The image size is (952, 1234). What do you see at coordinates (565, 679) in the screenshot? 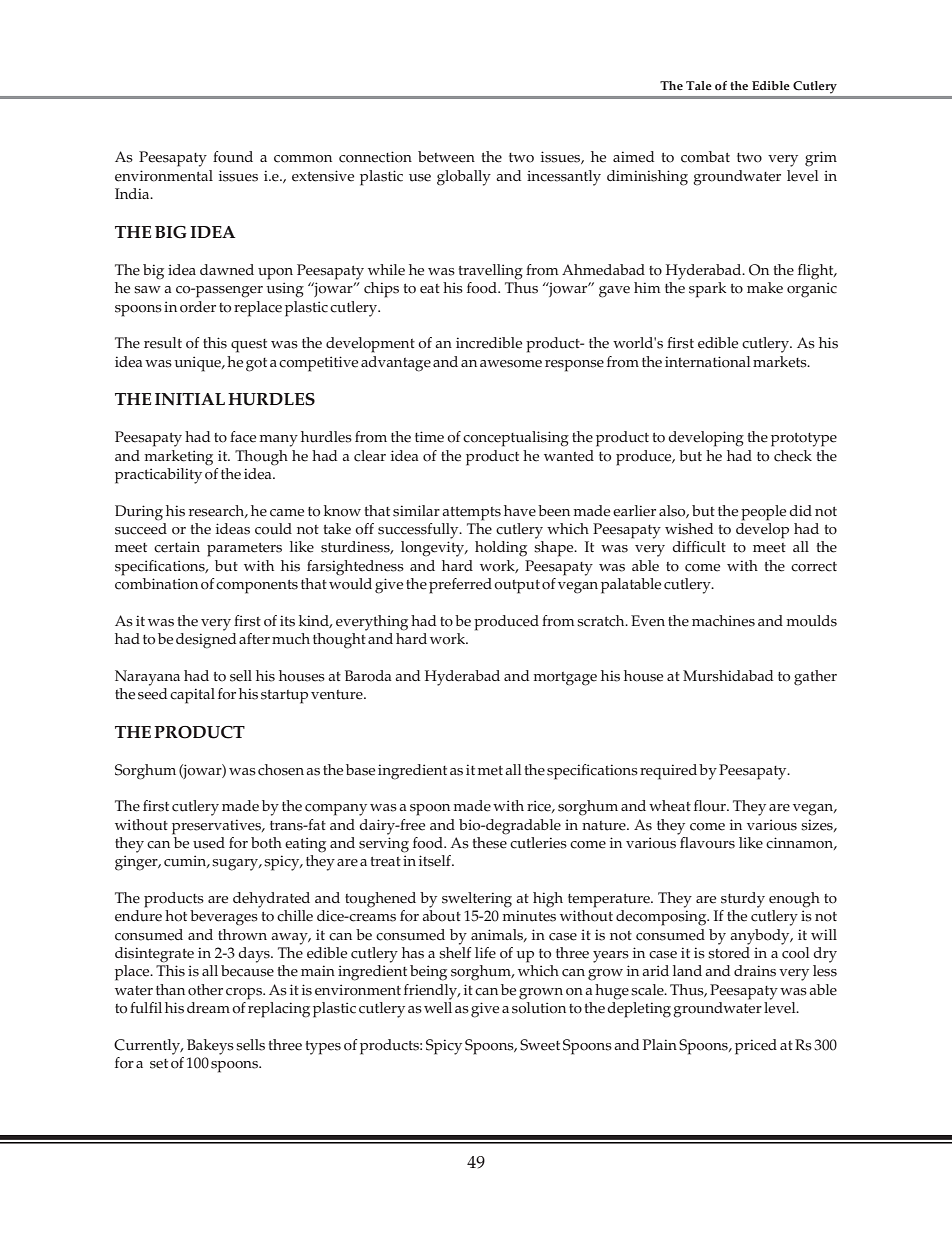
I see `mortgage` at bounding box center [565, 679].
